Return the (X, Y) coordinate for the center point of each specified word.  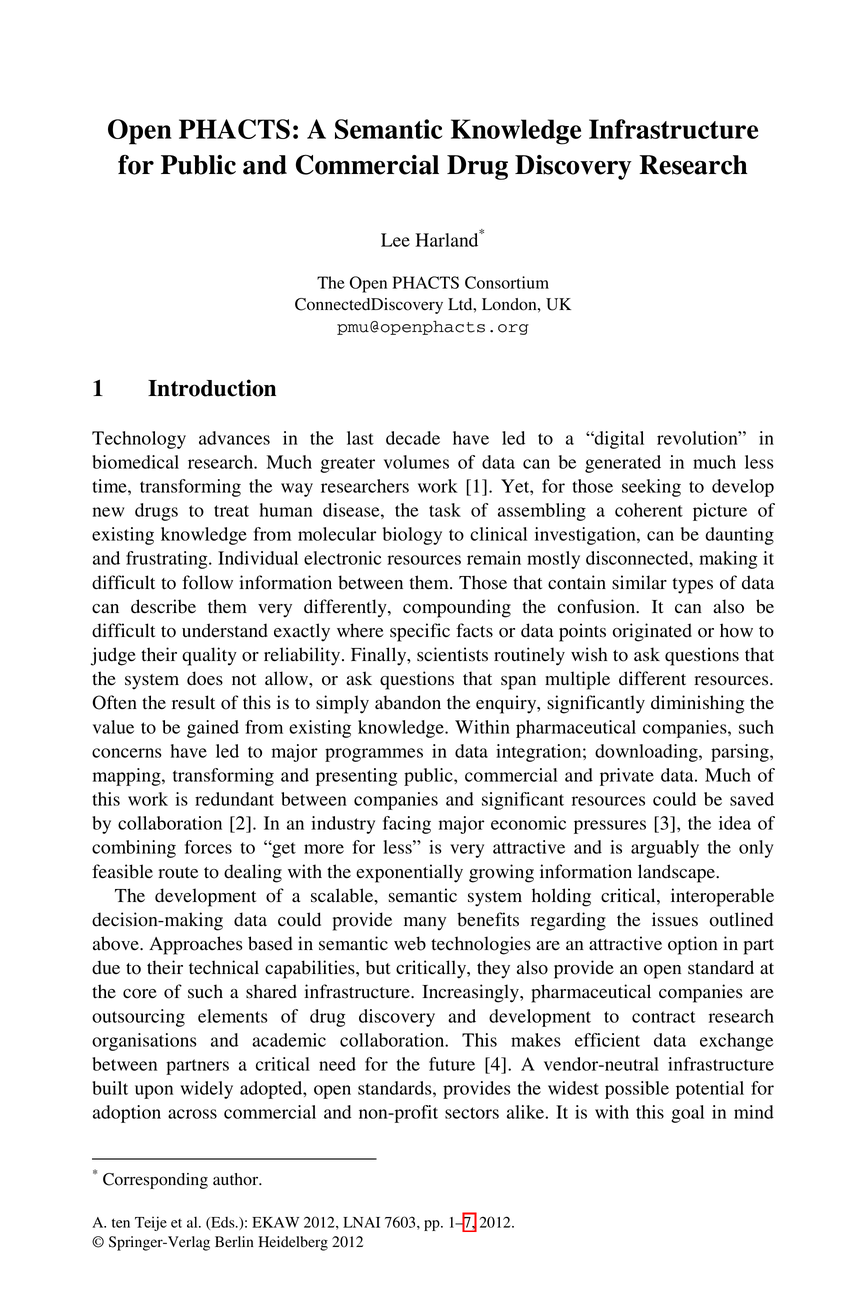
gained (213, 729)
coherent (649, 510)
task (445, 510)
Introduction (212, 388)
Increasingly (471, 993)
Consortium (507, 282)
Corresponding (155, 1181)
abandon (408, 702)
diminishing (697, 704)
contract (664, 1017)
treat (231, 511)
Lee (395, 240)
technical (224, 967)
